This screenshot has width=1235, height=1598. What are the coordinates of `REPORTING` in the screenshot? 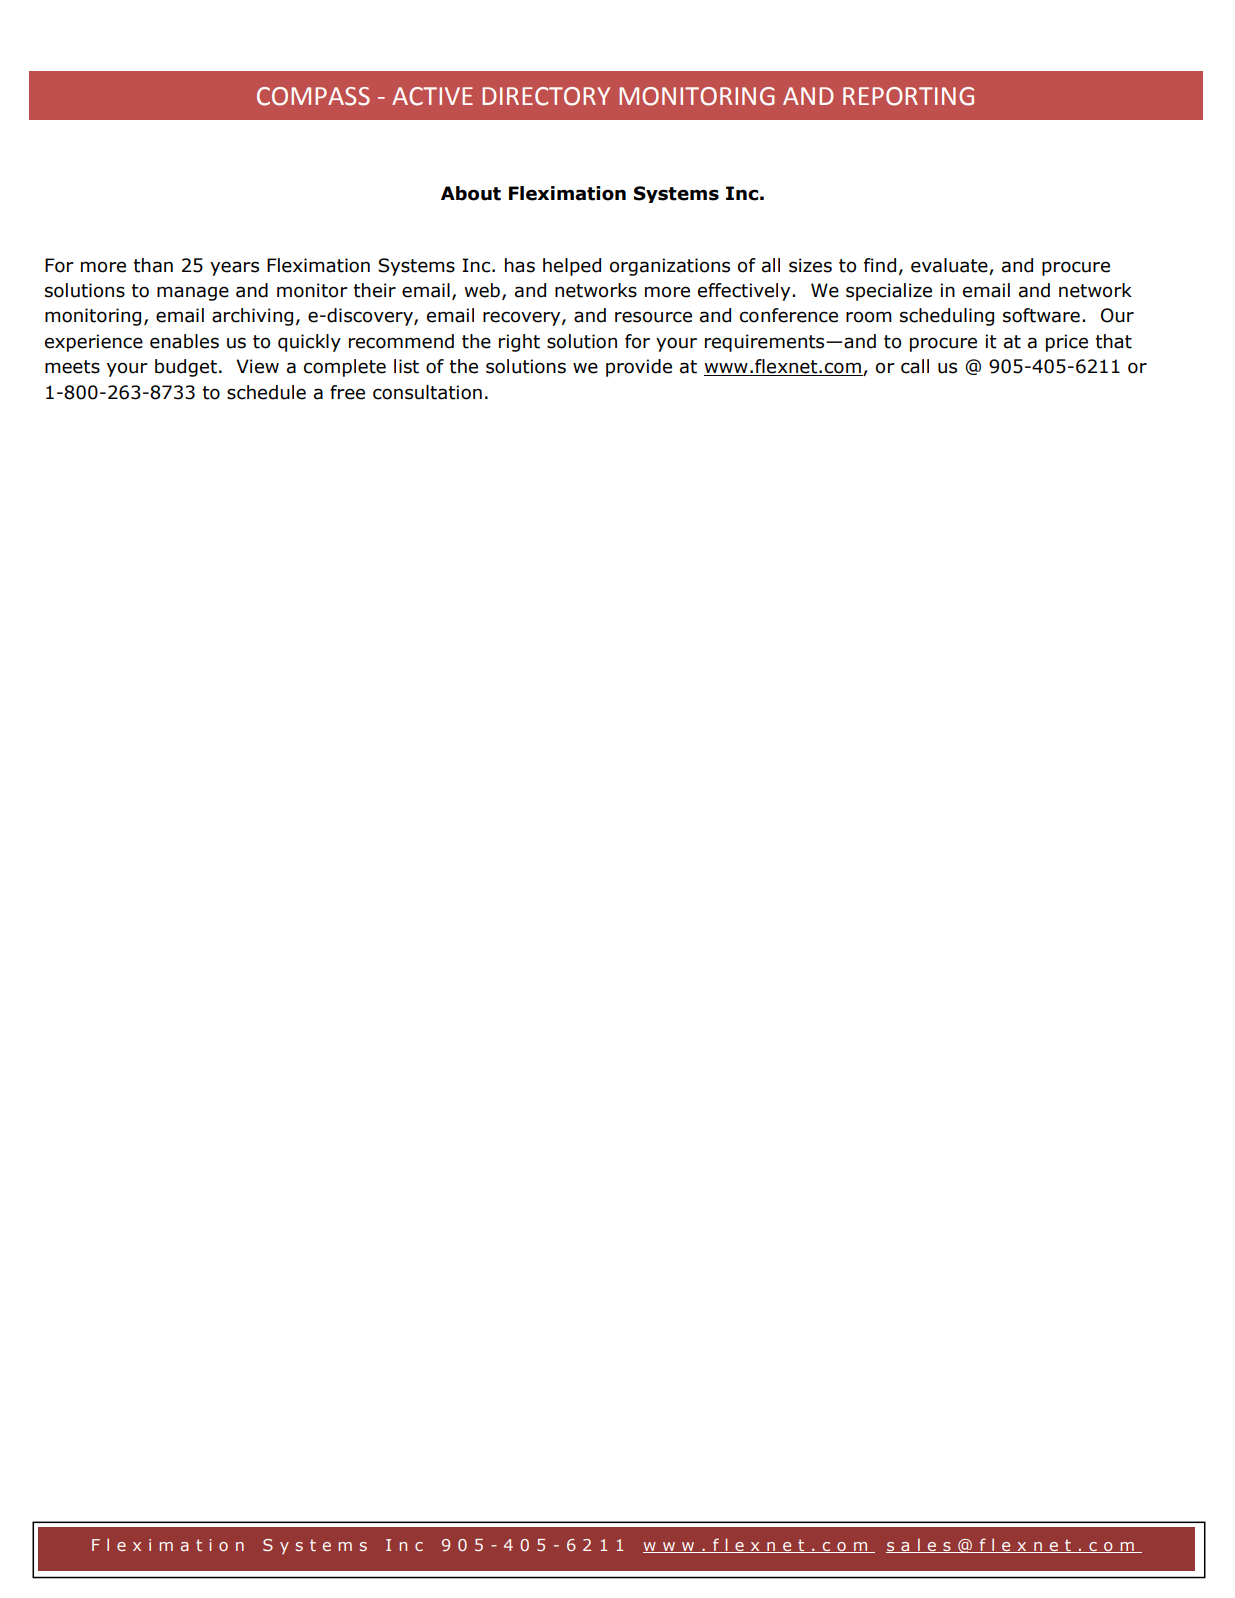 It's located at (908, 96).
